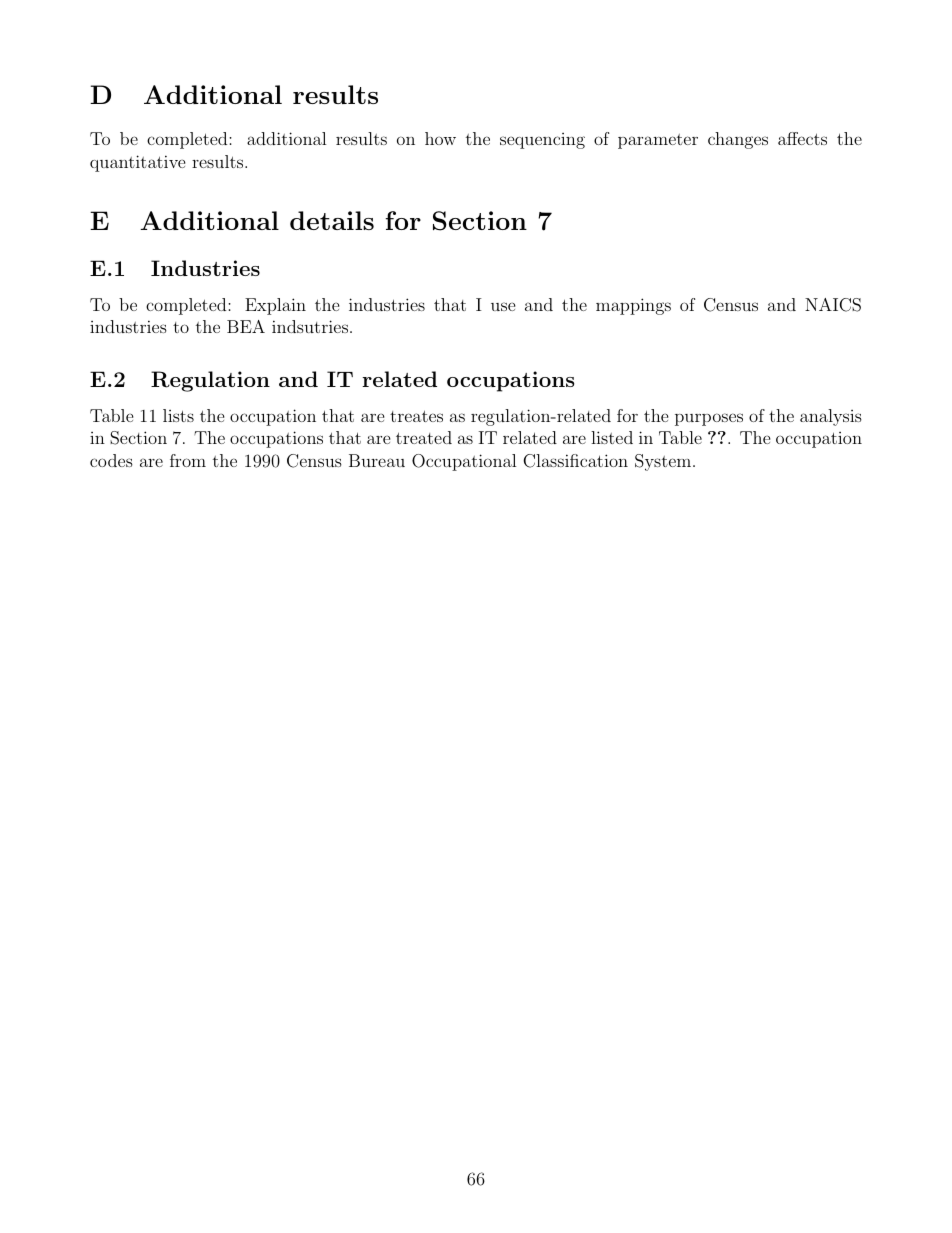 The width and height of the screenshot is (952, 1233). Describe the element at coordinates (738, 140) in the screenshot. I see `changes` at that location.
